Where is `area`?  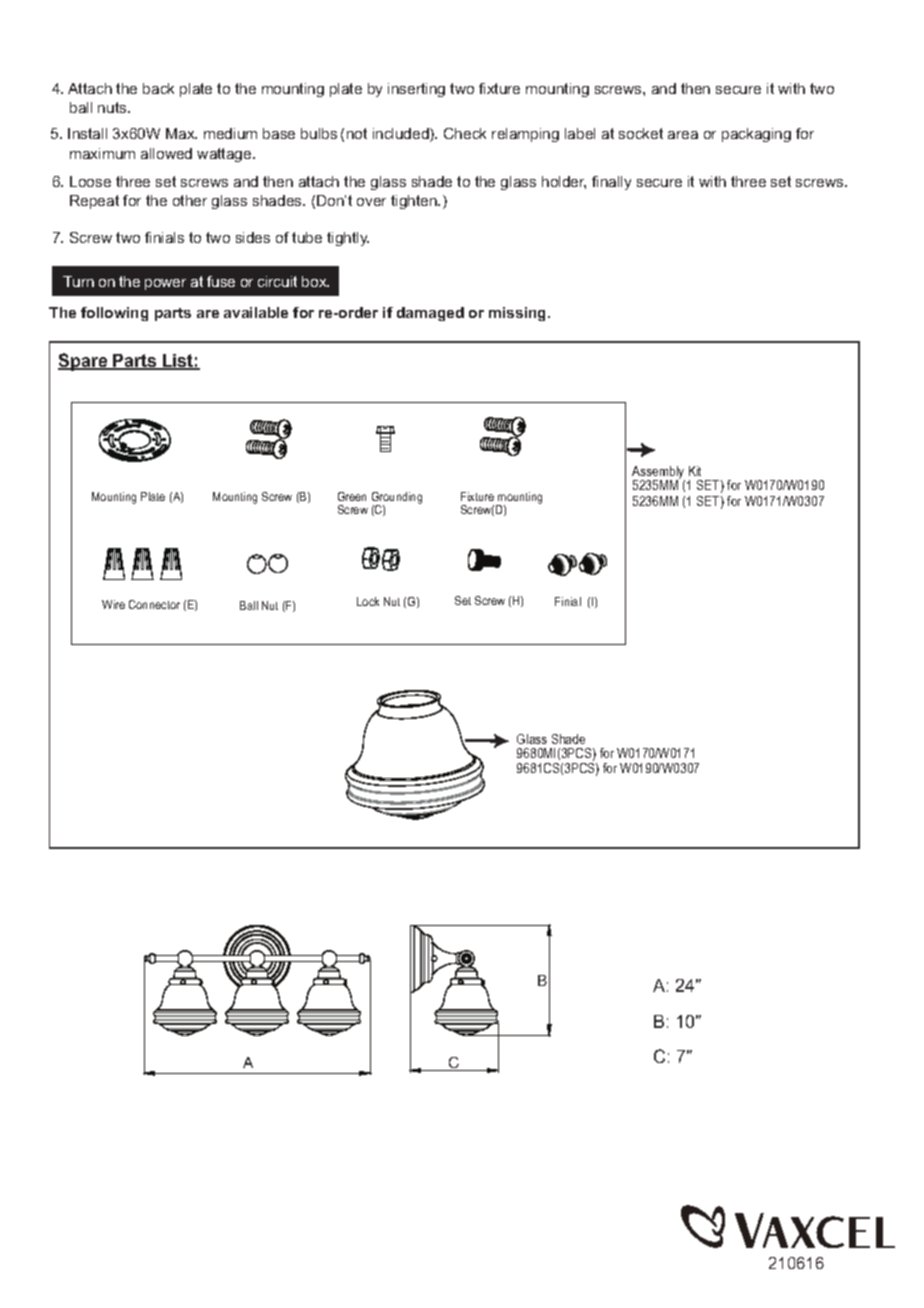
area is located at coordinates (683, 135).
